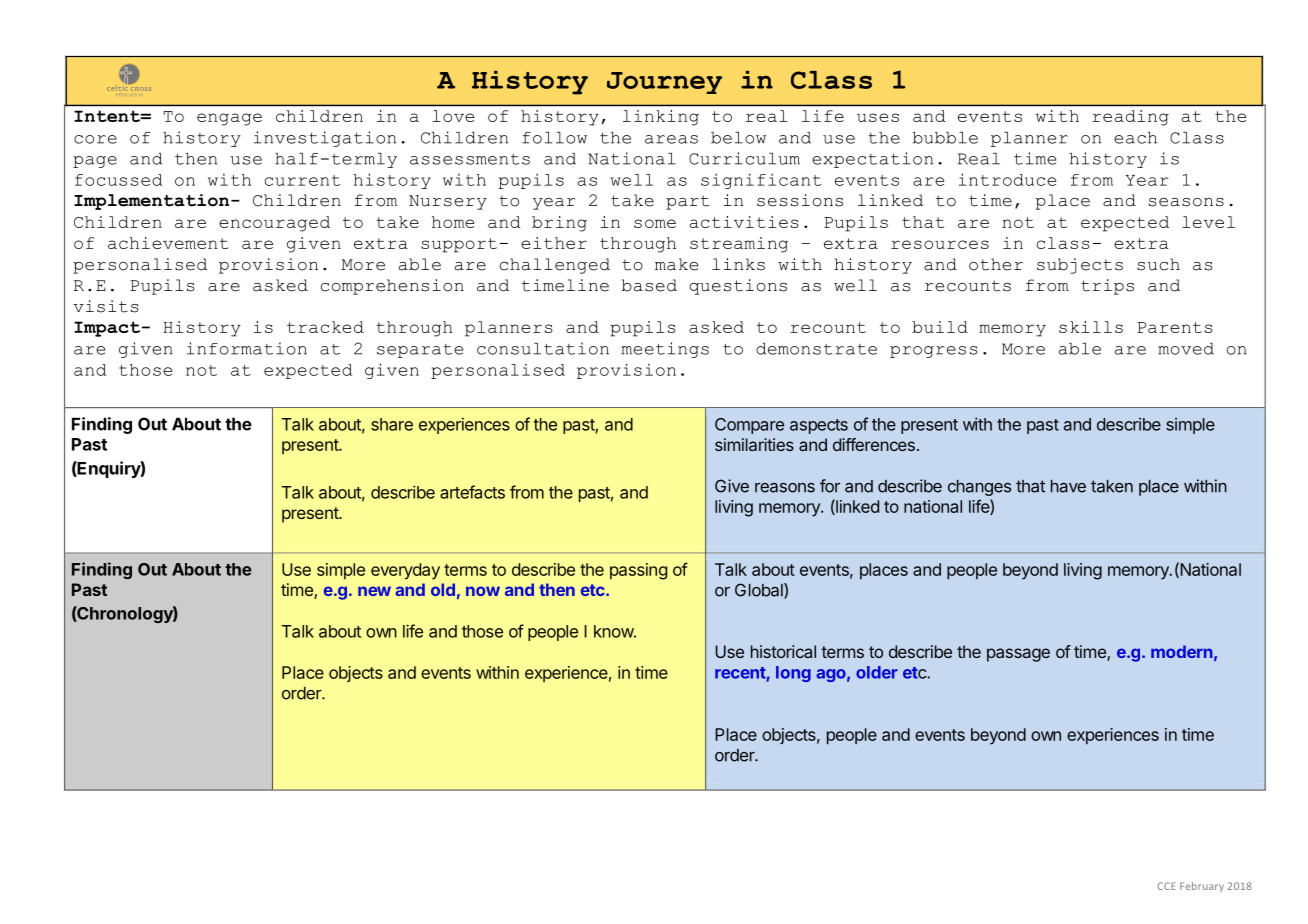 This screenshot has width=1308, height=924. Describe the element at coordinates (1131, 117) in the screenshot. I see `reading` at that location.
